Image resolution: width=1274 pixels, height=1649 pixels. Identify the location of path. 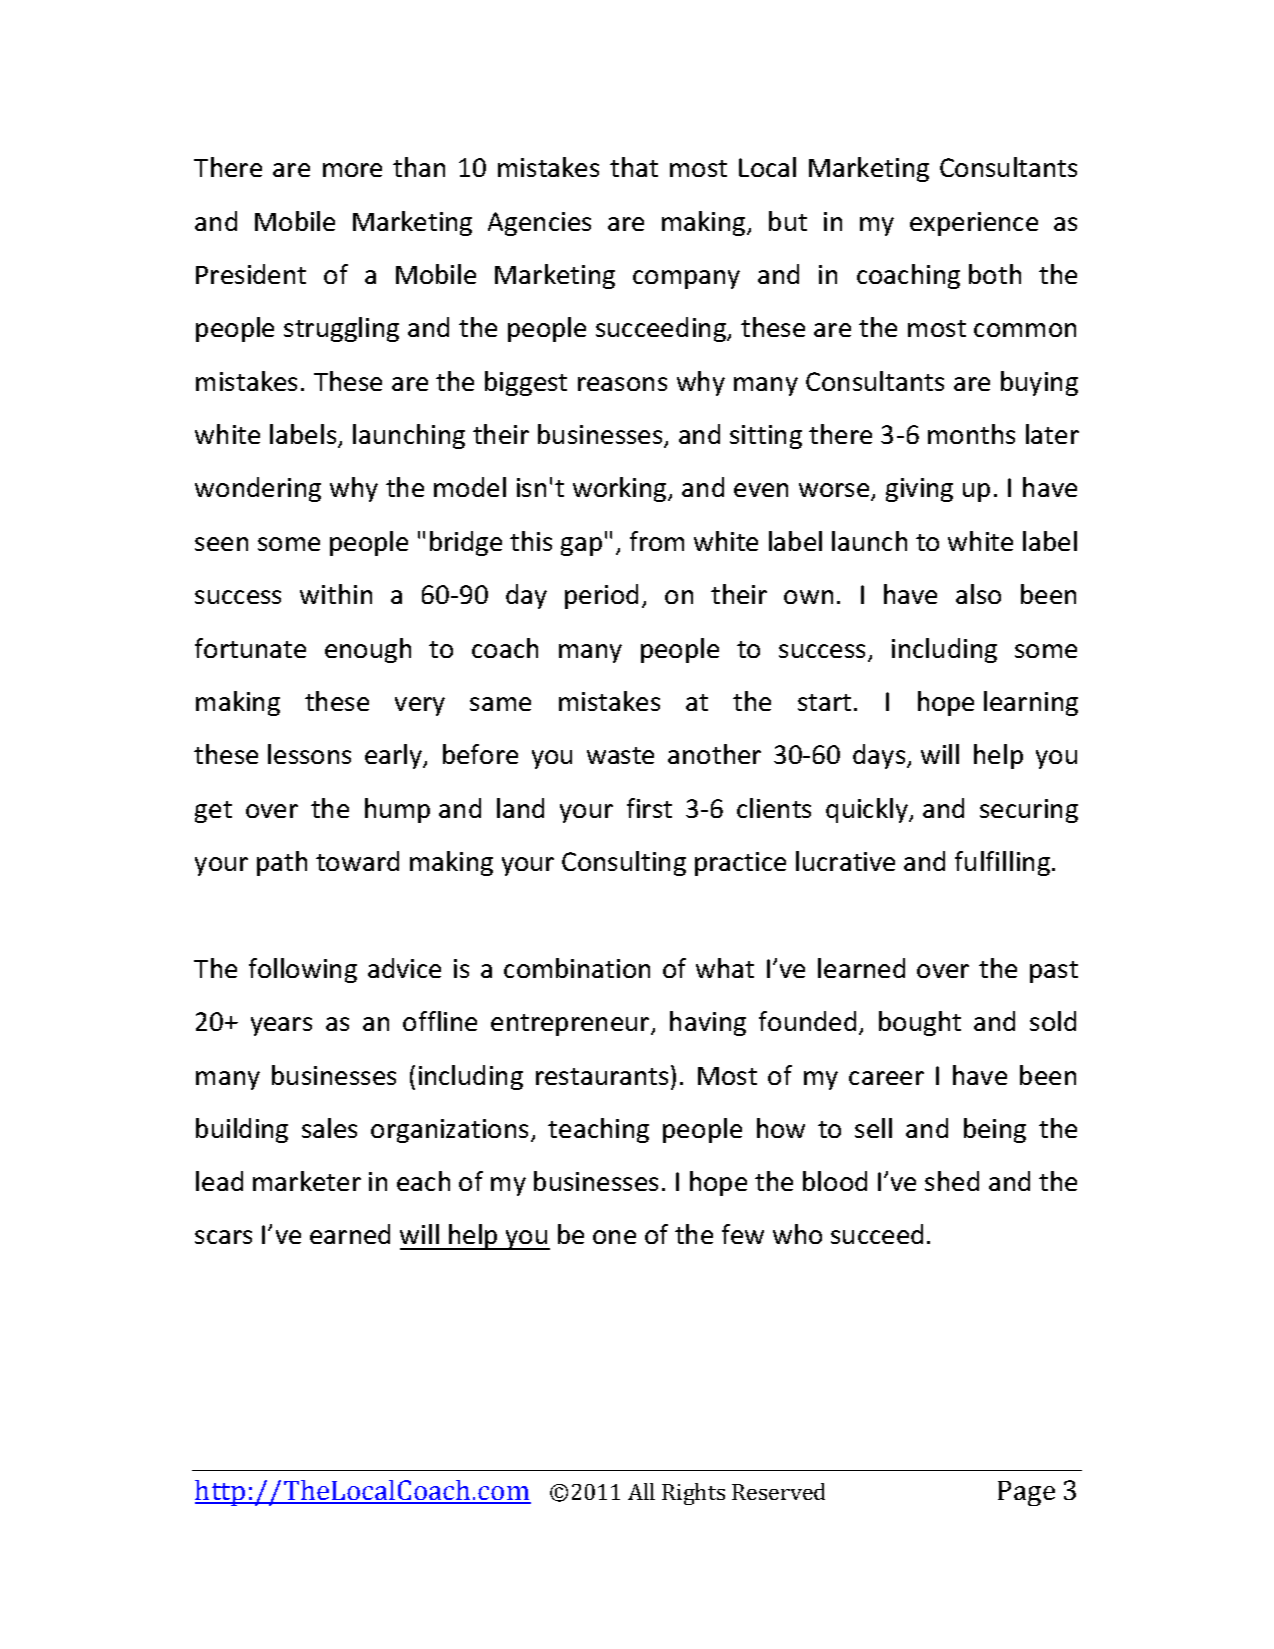
(282, 863).
